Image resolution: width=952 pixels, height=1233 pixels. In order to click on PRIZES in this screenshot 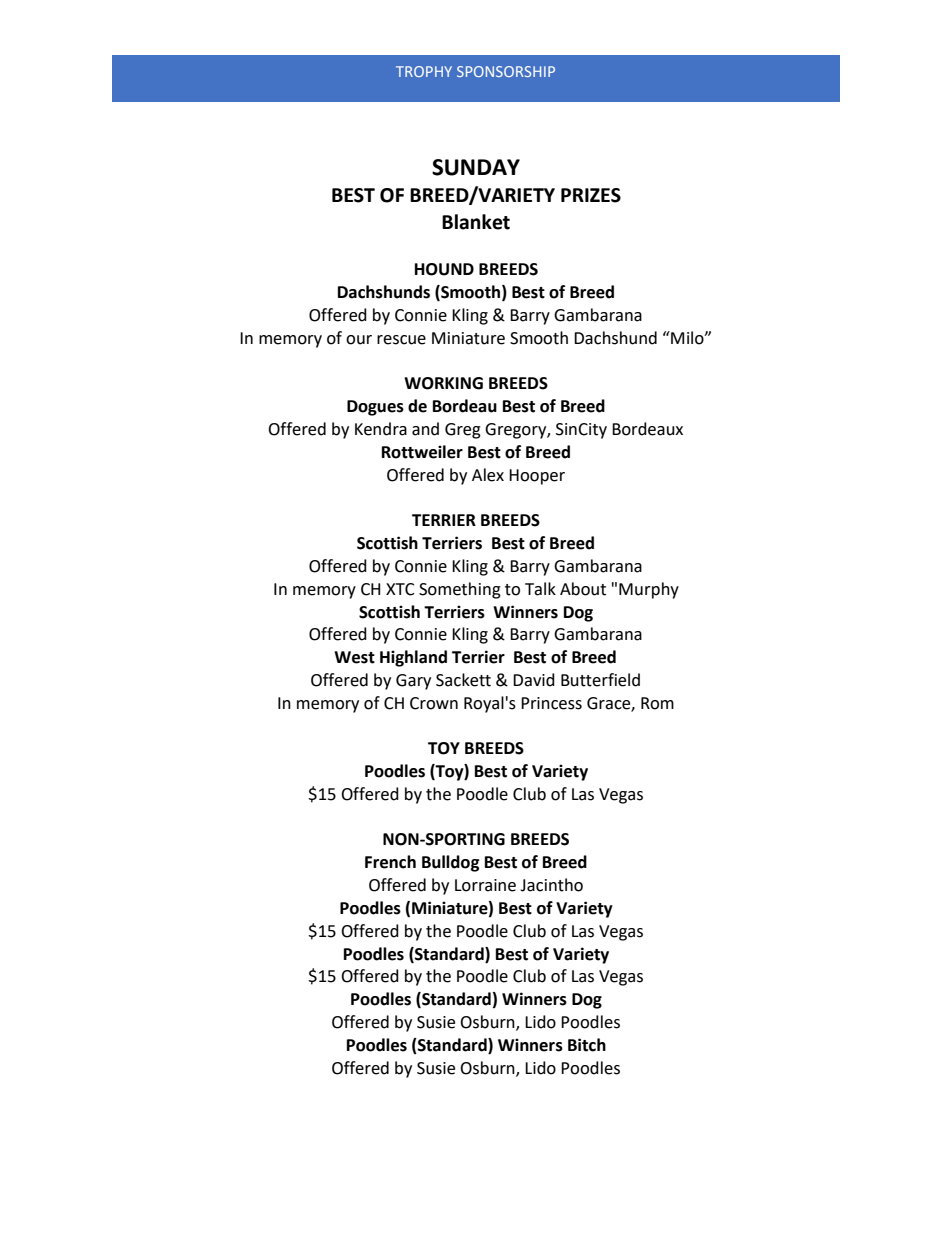, I will do `click(591, 195)`.
